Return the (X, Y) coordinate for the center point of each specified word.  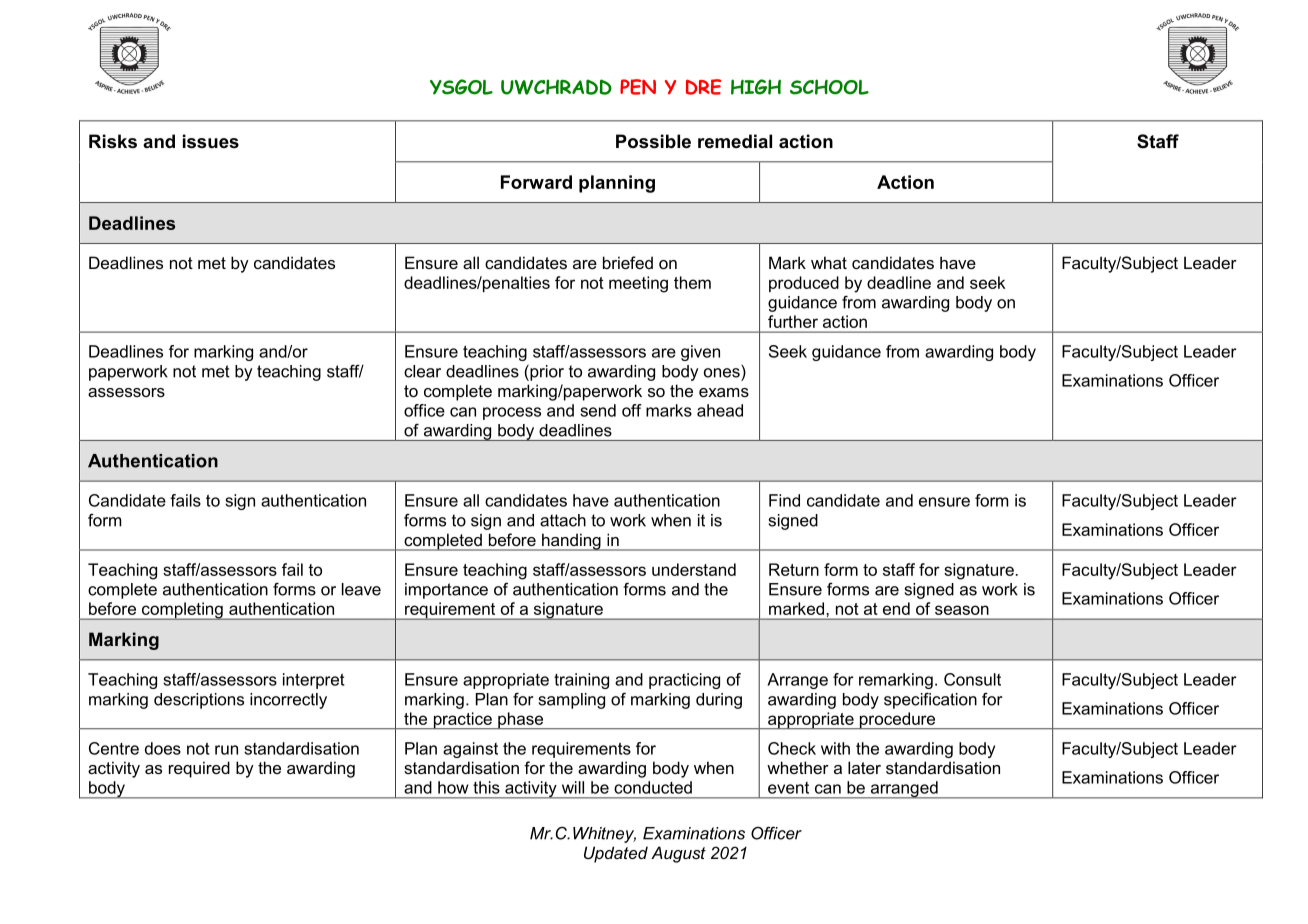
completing (182, 611)
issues (211, 141)
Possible (653, 141)
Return (794, 569)
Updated (616, 854)
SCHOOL (829, 87)
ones (722, 373)
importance (446, 591)
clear (422, 371)
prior (546, 373)
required (199, 769)
